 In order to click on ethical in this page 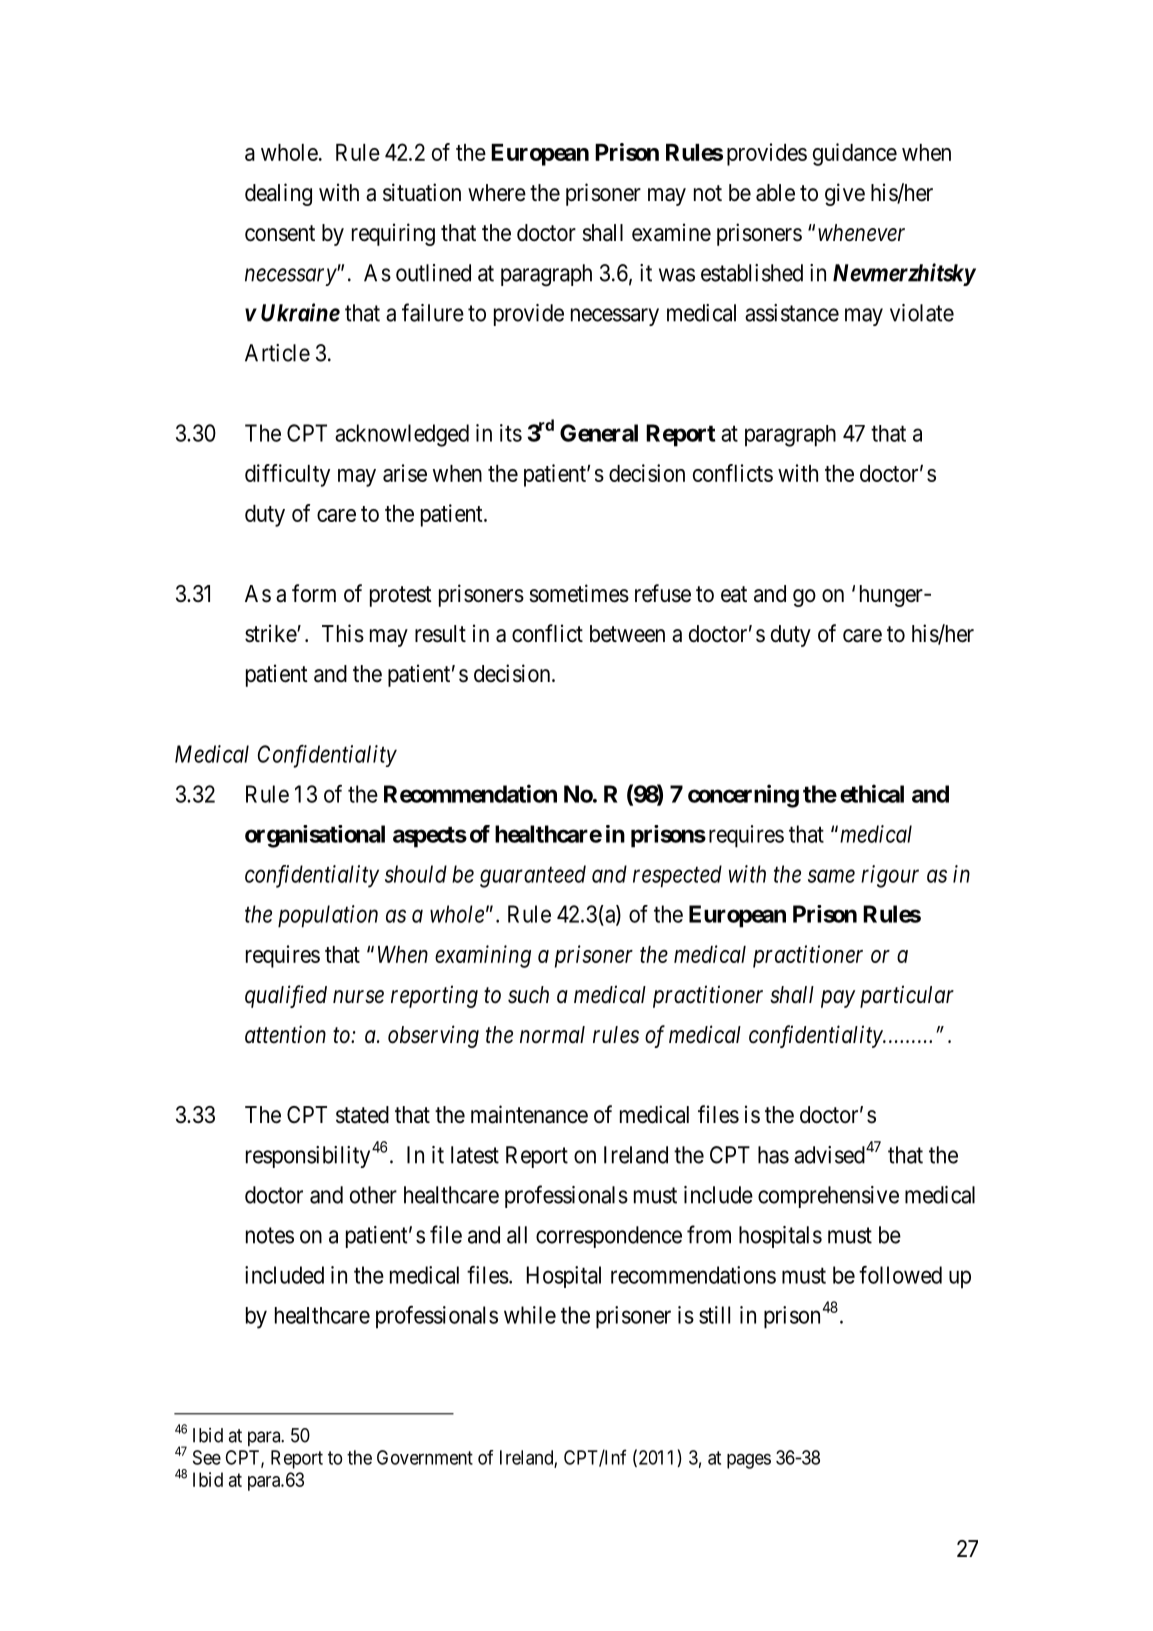, I will do `click(872, 793)`.
